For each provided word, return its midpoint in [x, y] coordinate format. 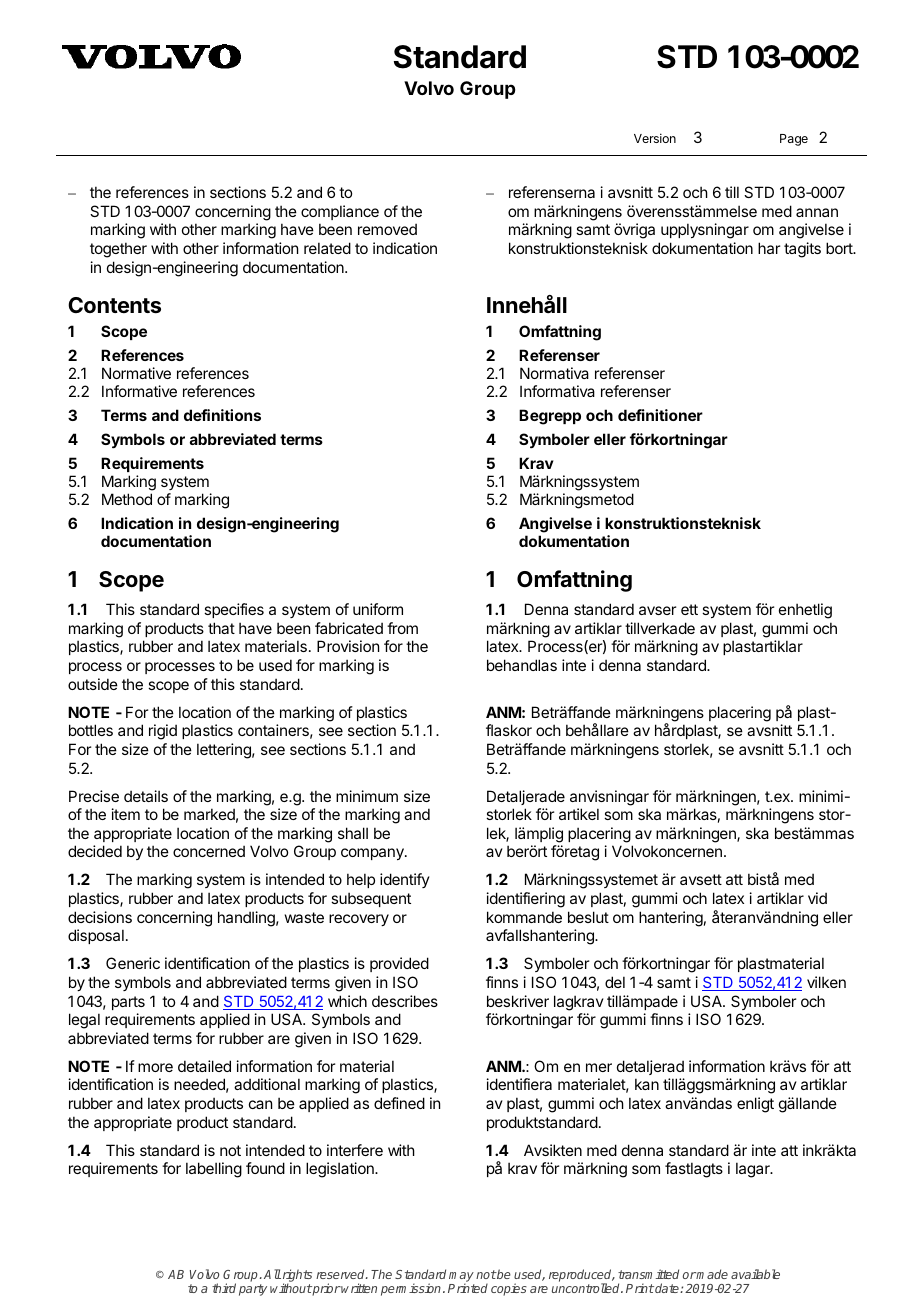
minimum [367, 796]
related [327, 248]
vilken [826, 982]
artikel [579, 814]
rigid [163, 732]
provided [399, 964]
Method [127, 499]
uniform [378, 609]
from [402, 628]
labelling [214, 1170]
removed [387, 229]
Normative [136, 373]
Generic [133, 963]
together [118, 250]
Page [794, 140]
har [769, 248]
